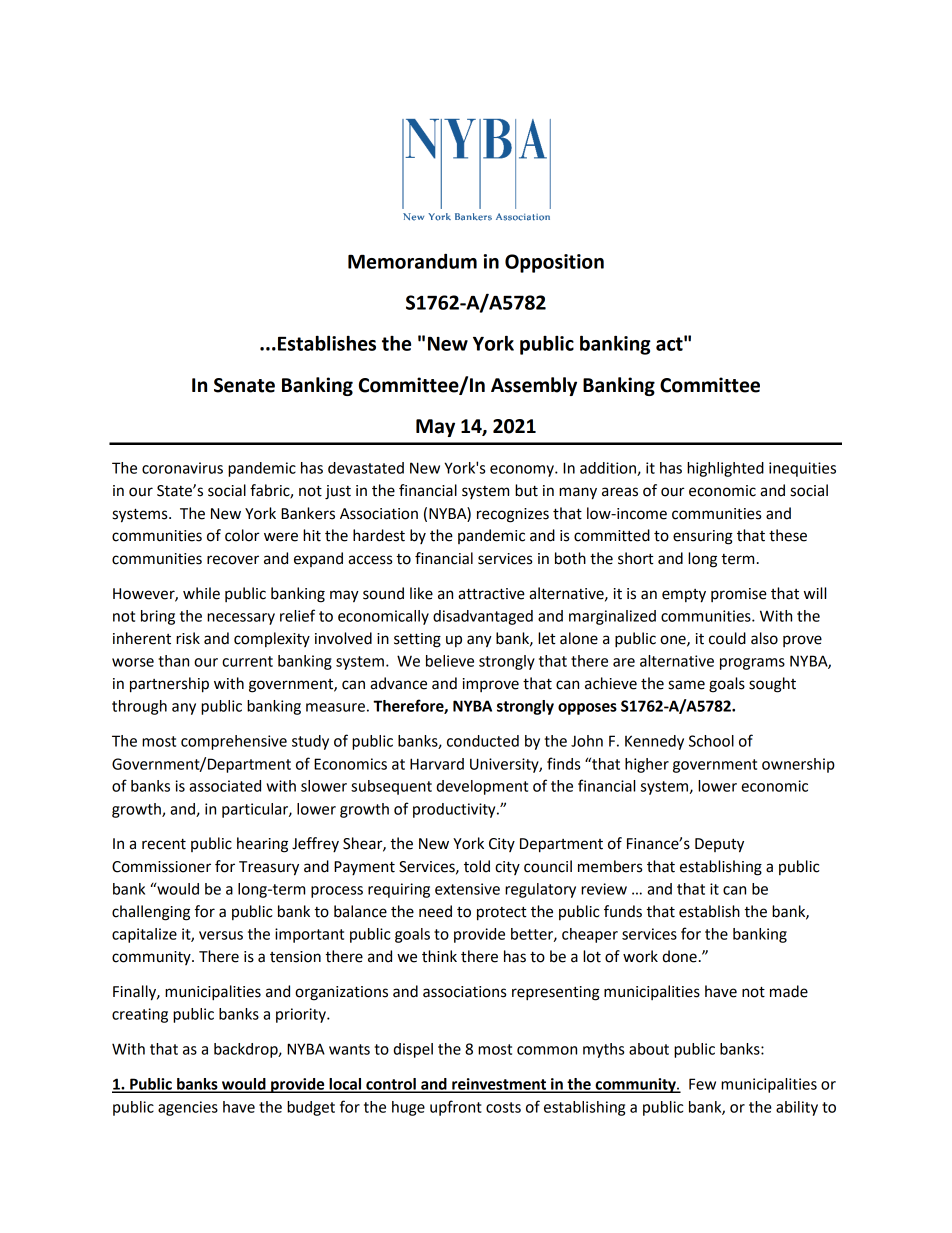 This screenshot has width=952, height=1233. What do you see at coordinates (725, 469) in the screenshot?
I see `highlighted` at bounding box center [725, 469].
